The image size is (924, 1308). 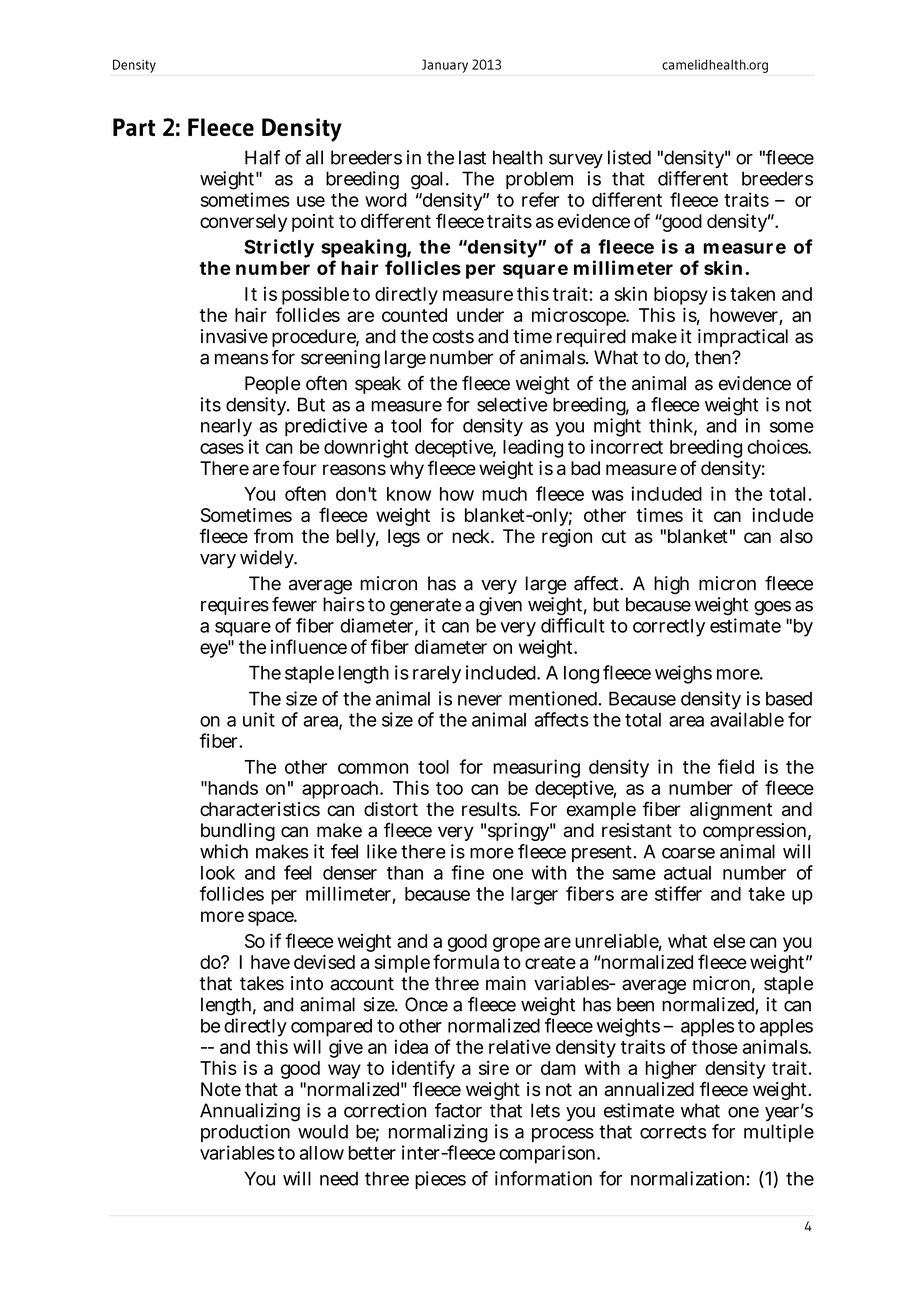 I want to click on listed, so click(x=629, y=157).
